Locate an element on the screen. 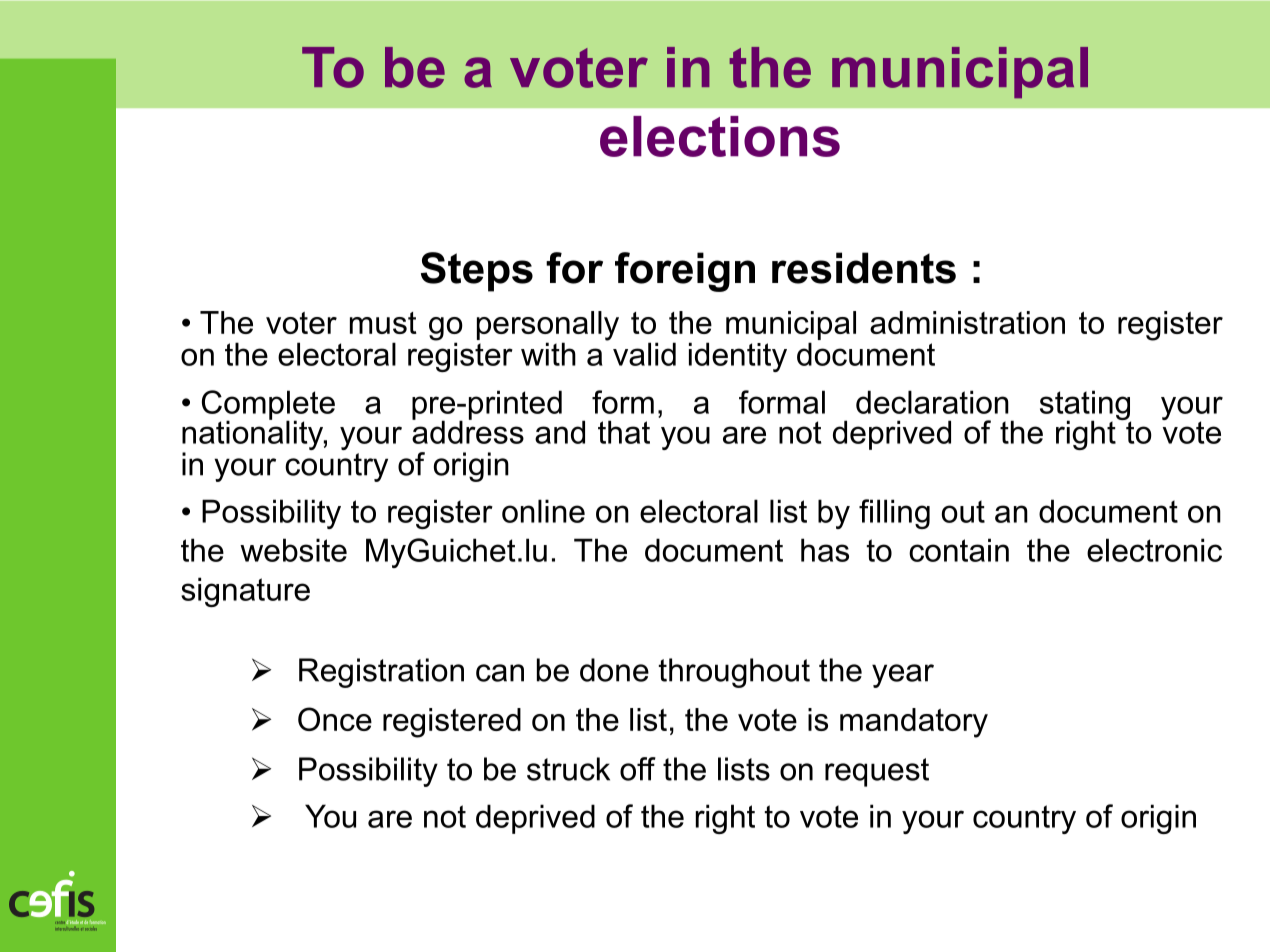 Image resolution: width=1270 pixels, height=952 pixels. website is located at coordinates (293, 550).
